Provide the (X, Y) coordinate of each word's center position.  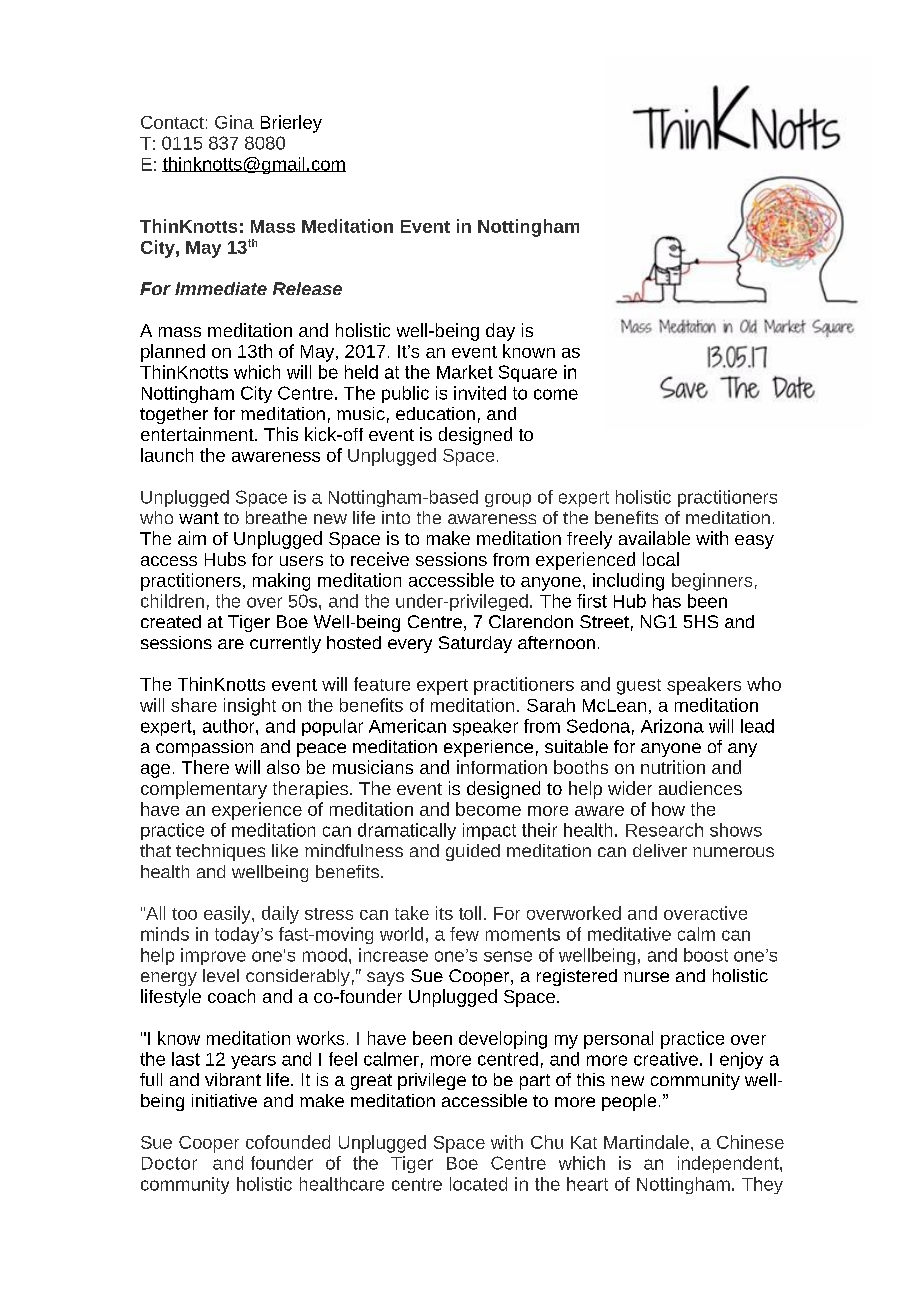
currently (285, 644)
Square (528, 373)
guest (639, 687)
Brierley (291, 124)
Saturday (475, 644)
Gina (234, 122)
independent (729, 1164)
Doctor (169, 1163)
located (478, 1184)
